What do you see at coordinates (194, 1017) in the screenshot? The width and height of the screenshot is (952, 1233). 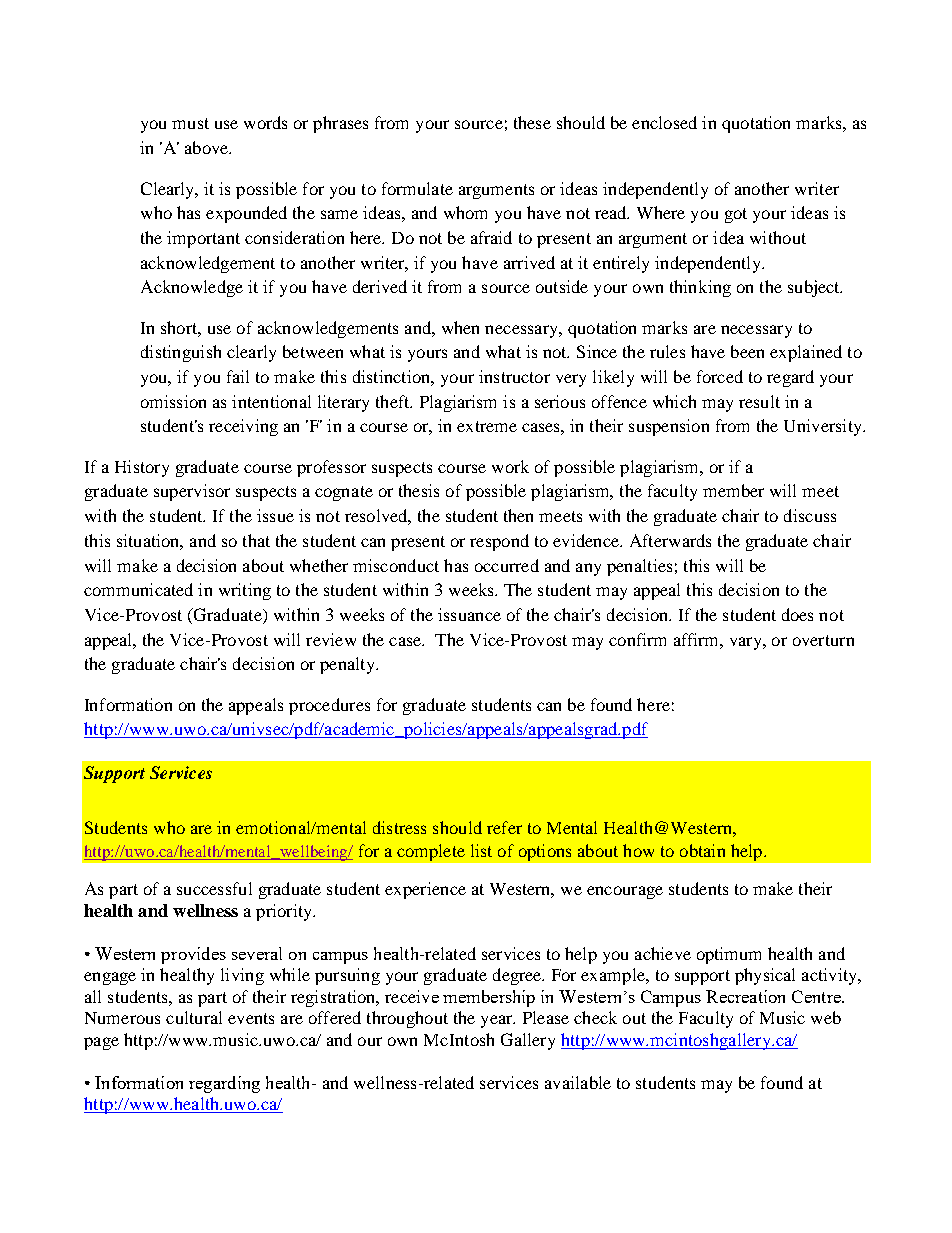 I see `cultural` at bounding box center [194, 1017].
